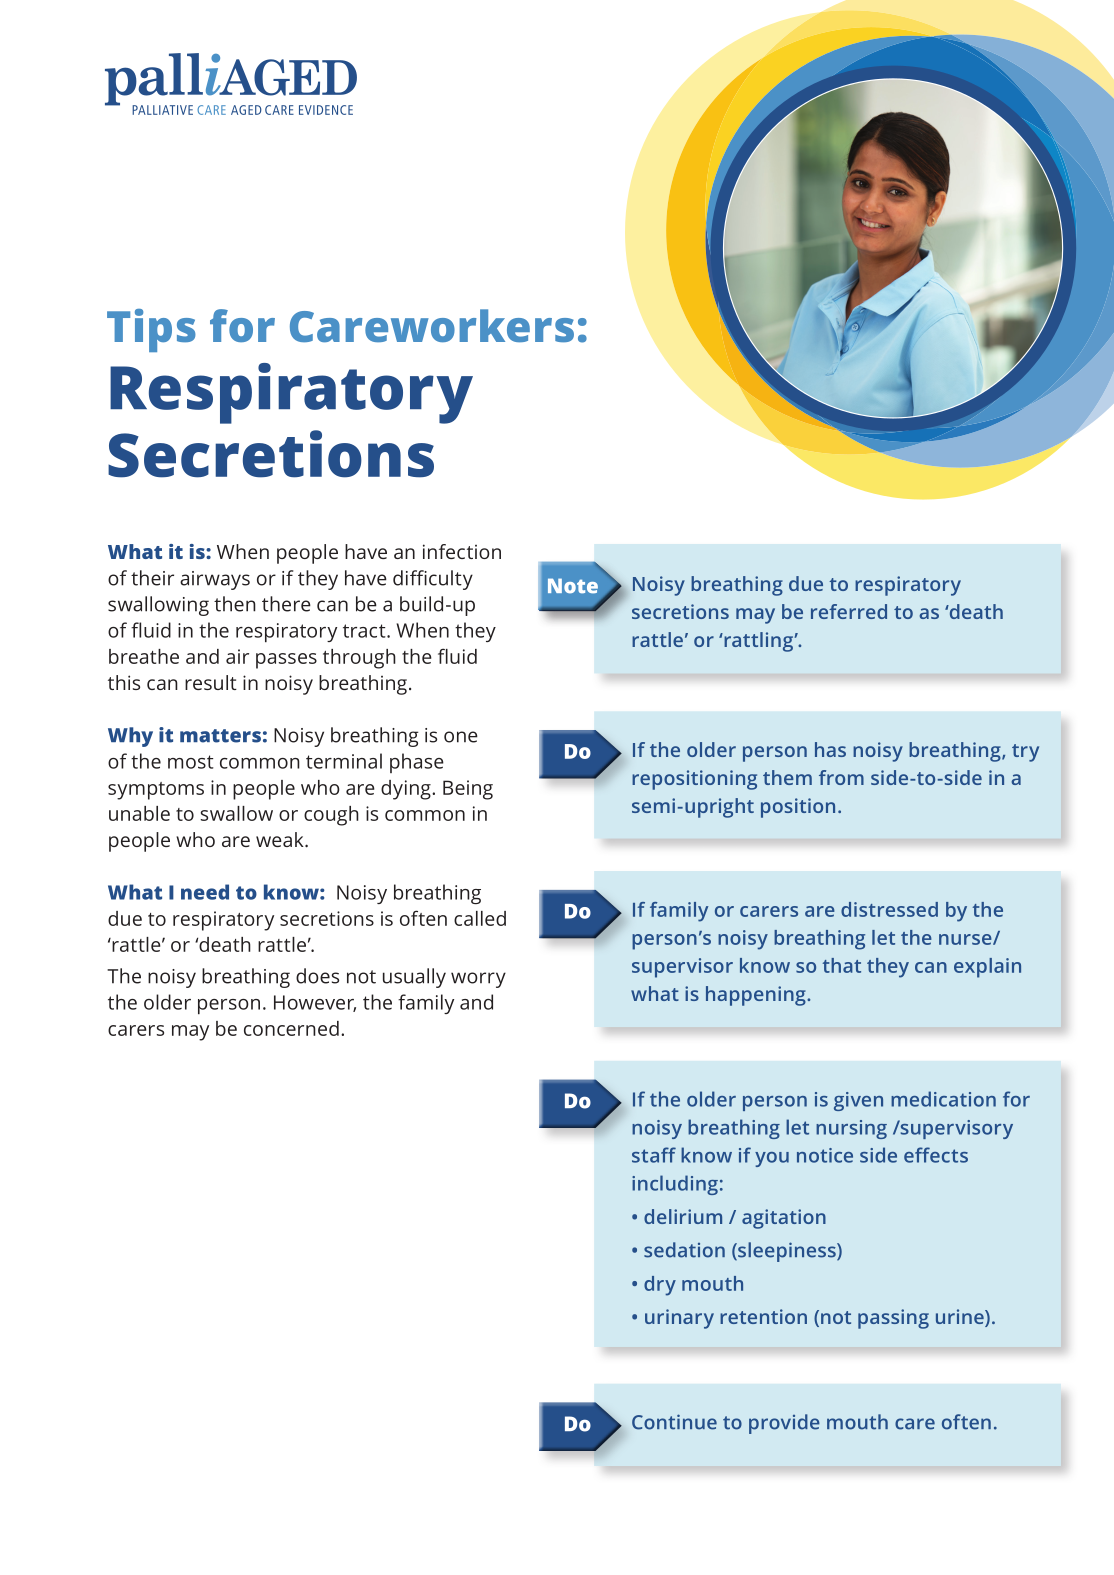 Image resolution: width=1114 pixels, height=1575 pixels. What do you see at coordinates (849, 611) in the document?
I see `referred` at bounding box center [849, 611].
